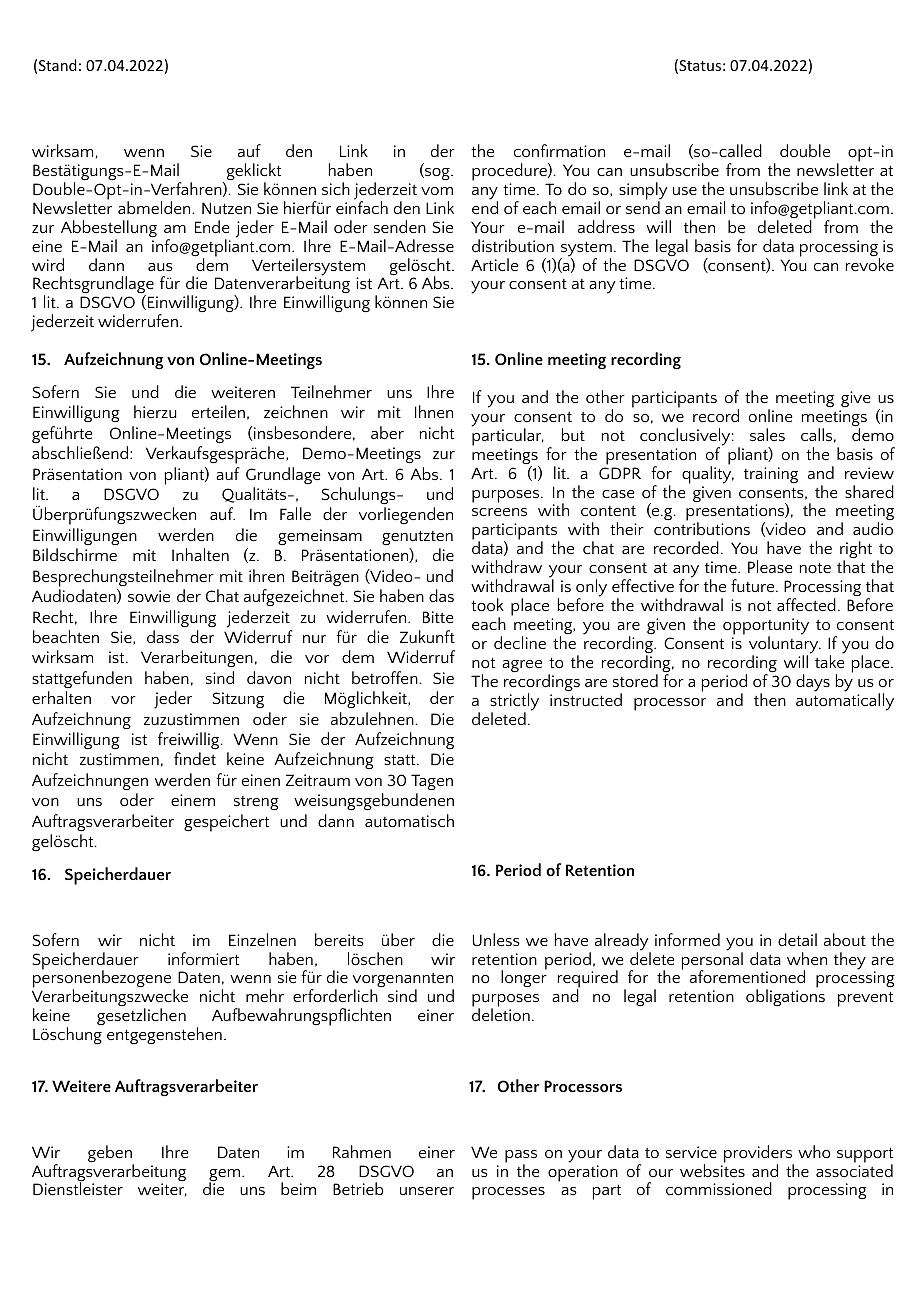 This screenshot has width=924, height=1307. I want to click on sales, so click(767, 434).
